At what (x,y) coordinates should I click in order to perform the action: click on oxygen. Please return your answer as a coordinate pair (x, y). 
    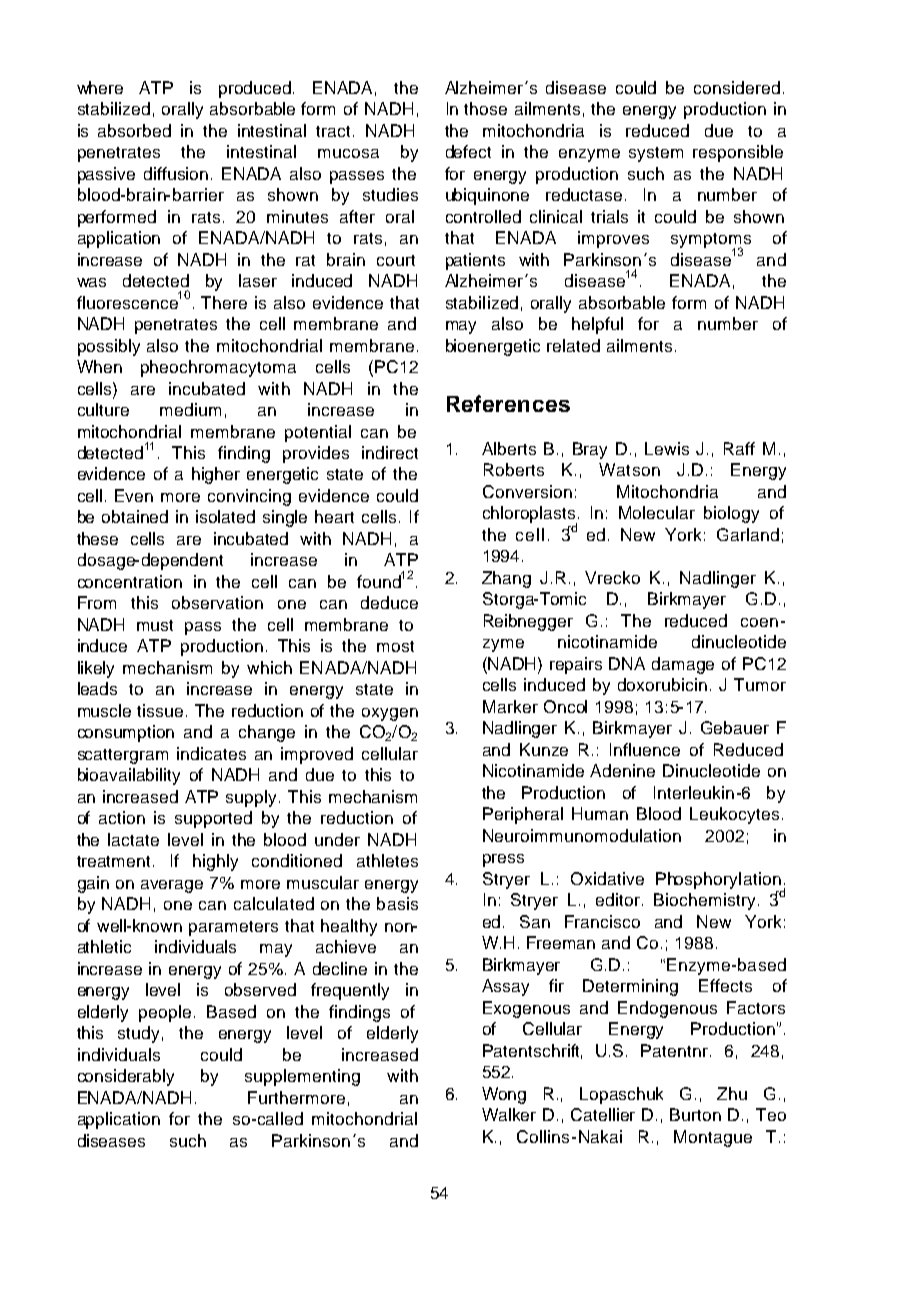
    Looking at the image, I should click on (390, 714).
